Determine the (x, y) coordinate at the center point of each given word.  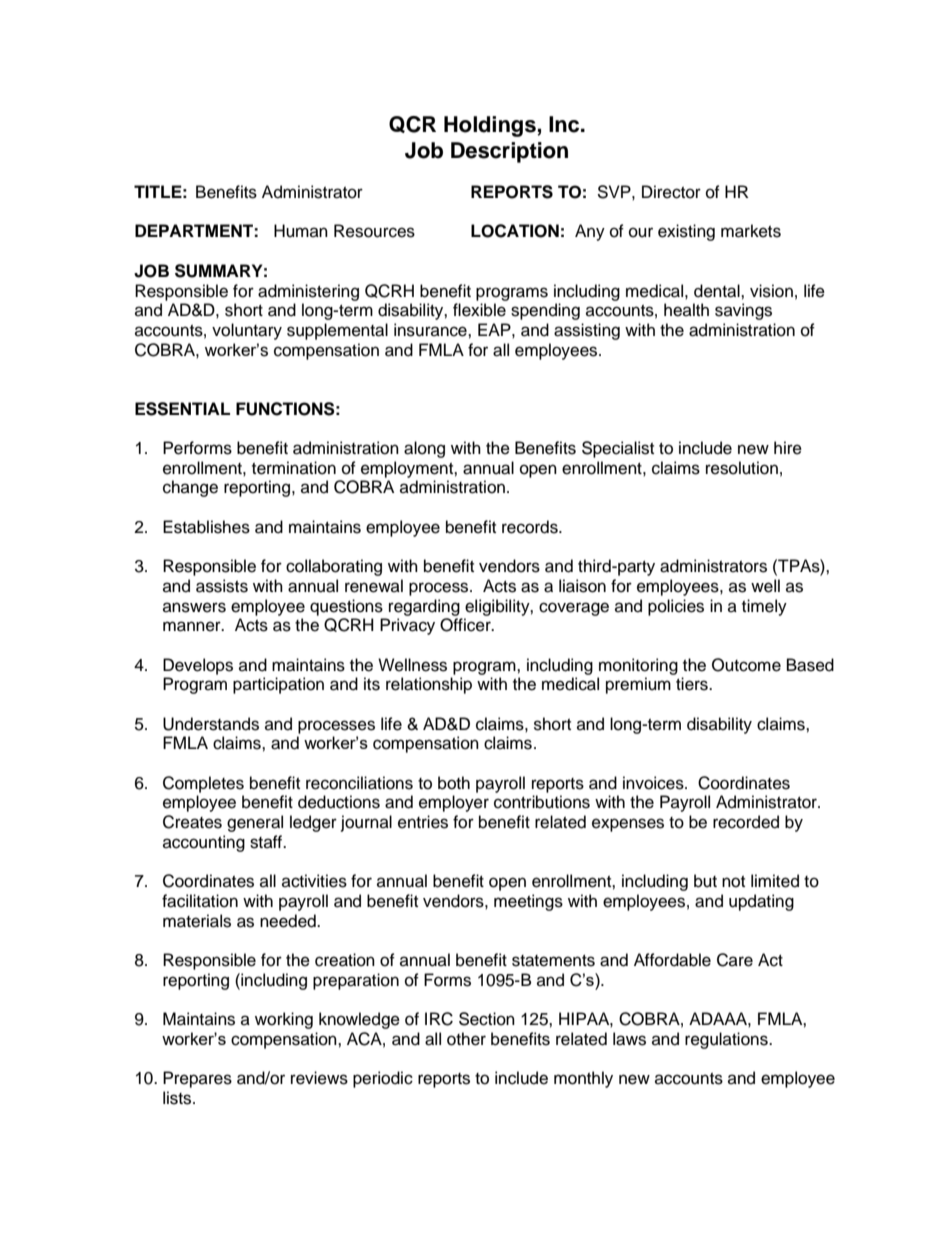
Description (509, 152)
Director (671, 192)
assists (222, 586)
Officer (466, 625)
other (466, 1039)
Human (301, 231)
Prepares (197, 1079)
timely (764, 607)
